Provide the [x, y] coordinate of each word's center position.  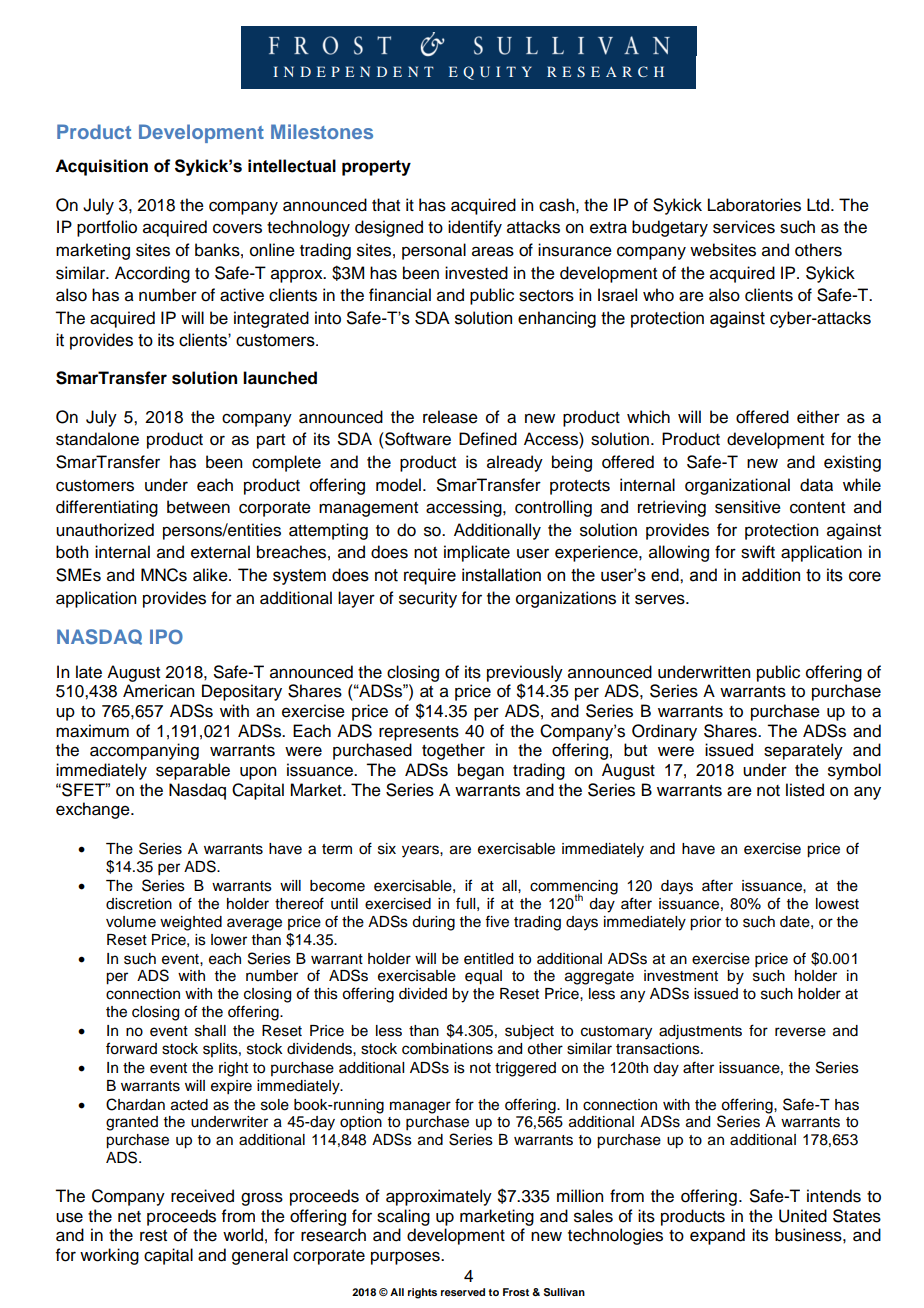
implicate [477, 553]
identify [475, 228]
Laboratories [754, 205]
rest [153, 1236]
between [198, 507]
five [497, 921]
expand [717, 1236]
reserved [463, 1292]
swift [758, 552]
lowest [837, 904]
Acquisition [101, 167]
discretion [139, 904]
